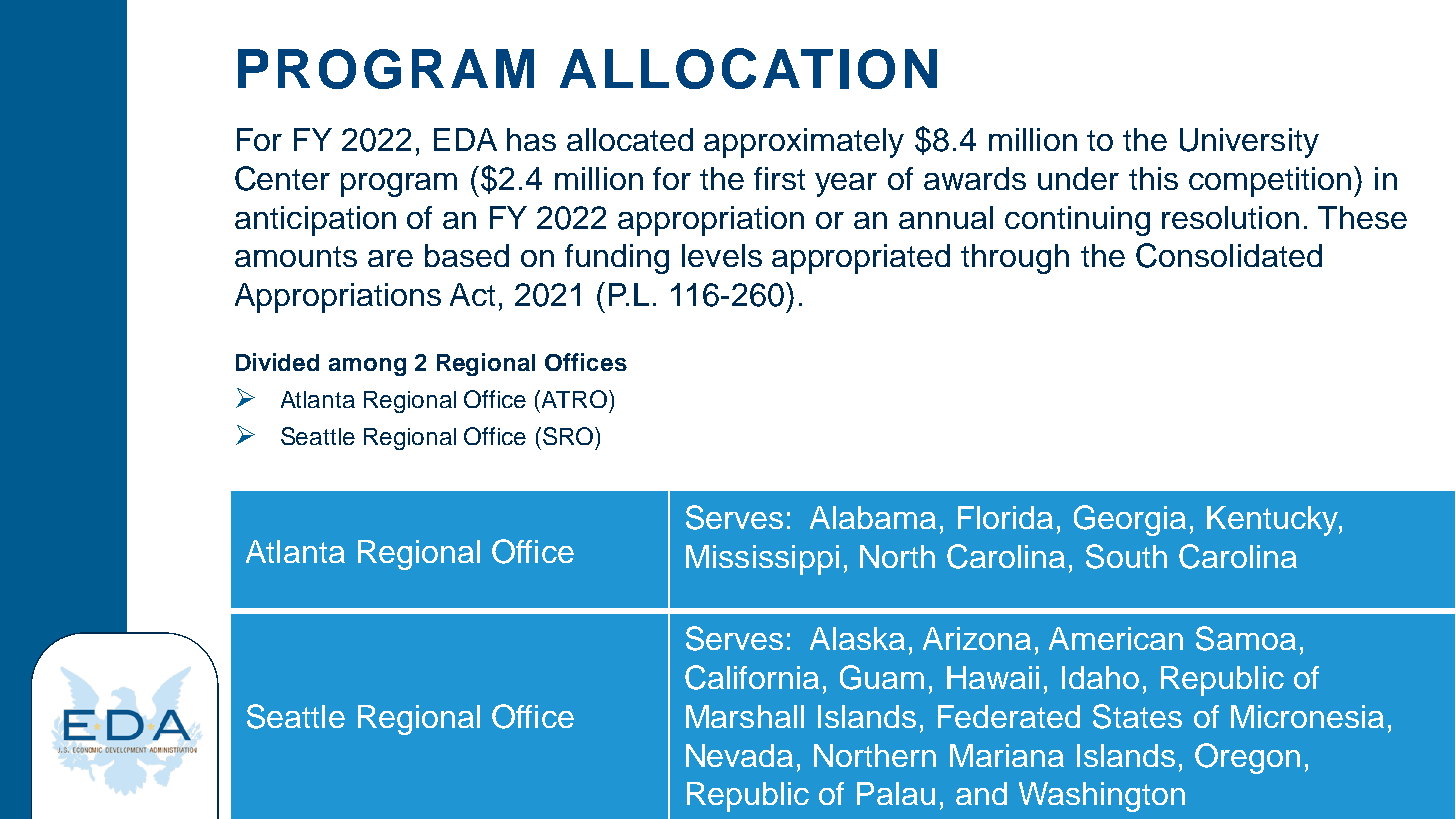  Describe the element at coordinates (568, 436) in the page. I see `SRO` at that location.
